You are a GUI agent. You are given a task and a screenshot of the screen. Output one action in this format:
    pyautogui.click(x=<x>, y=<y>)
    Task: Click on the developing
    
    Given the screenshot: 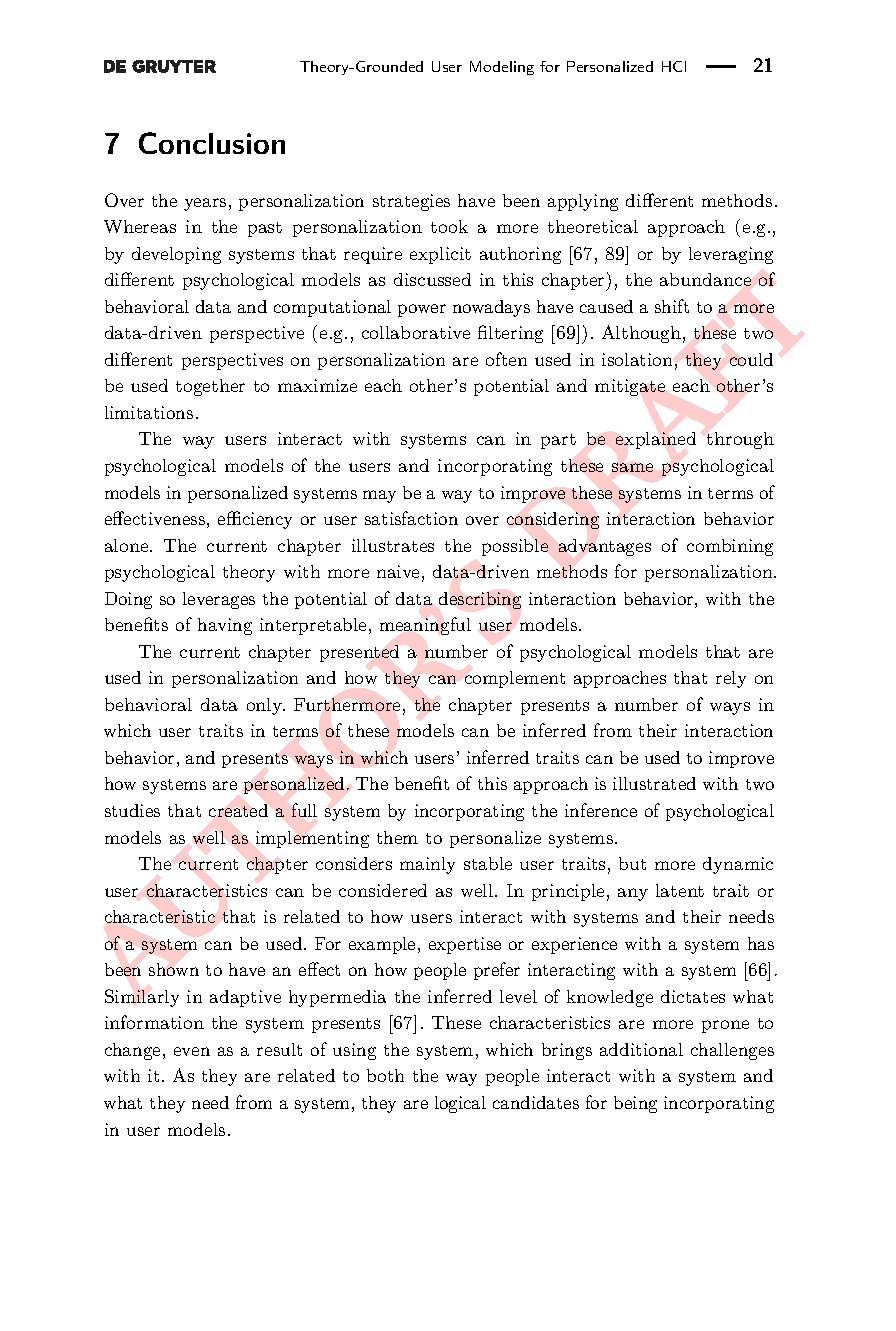 What is the action you would take?
    pyautogui.click(x=176, y=255)
